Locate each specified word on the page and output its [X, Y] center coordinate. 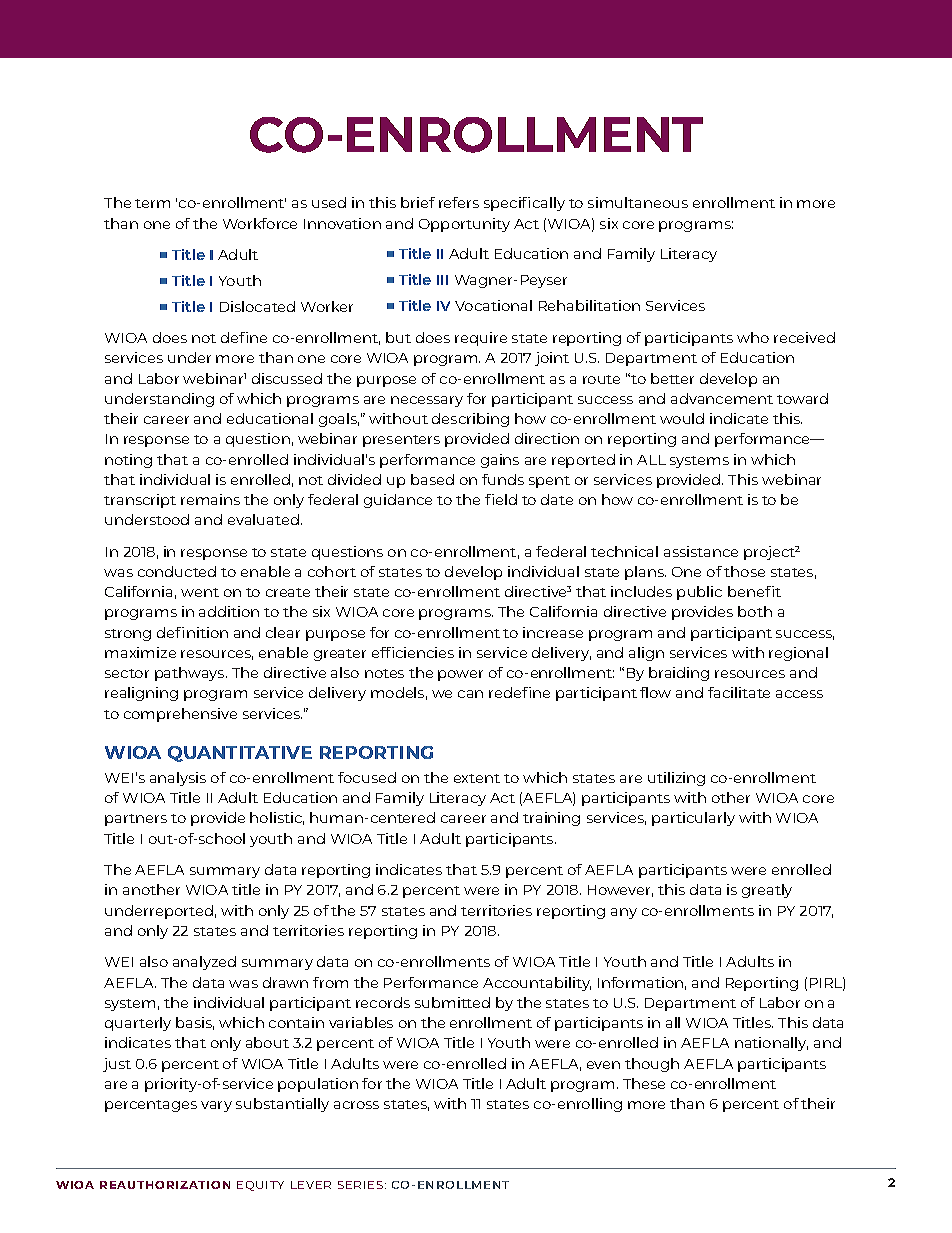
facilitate [739, 692]
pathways [191, 674]
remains [210, 499]
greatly [767, 891]
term [152, 203]
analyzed [204, 963]
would [682, 418]
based [432, 479]
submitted [452, 1002]
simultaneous [638, 202]
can [470, 694]
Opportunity [464, 225]
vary [216, 1106]
